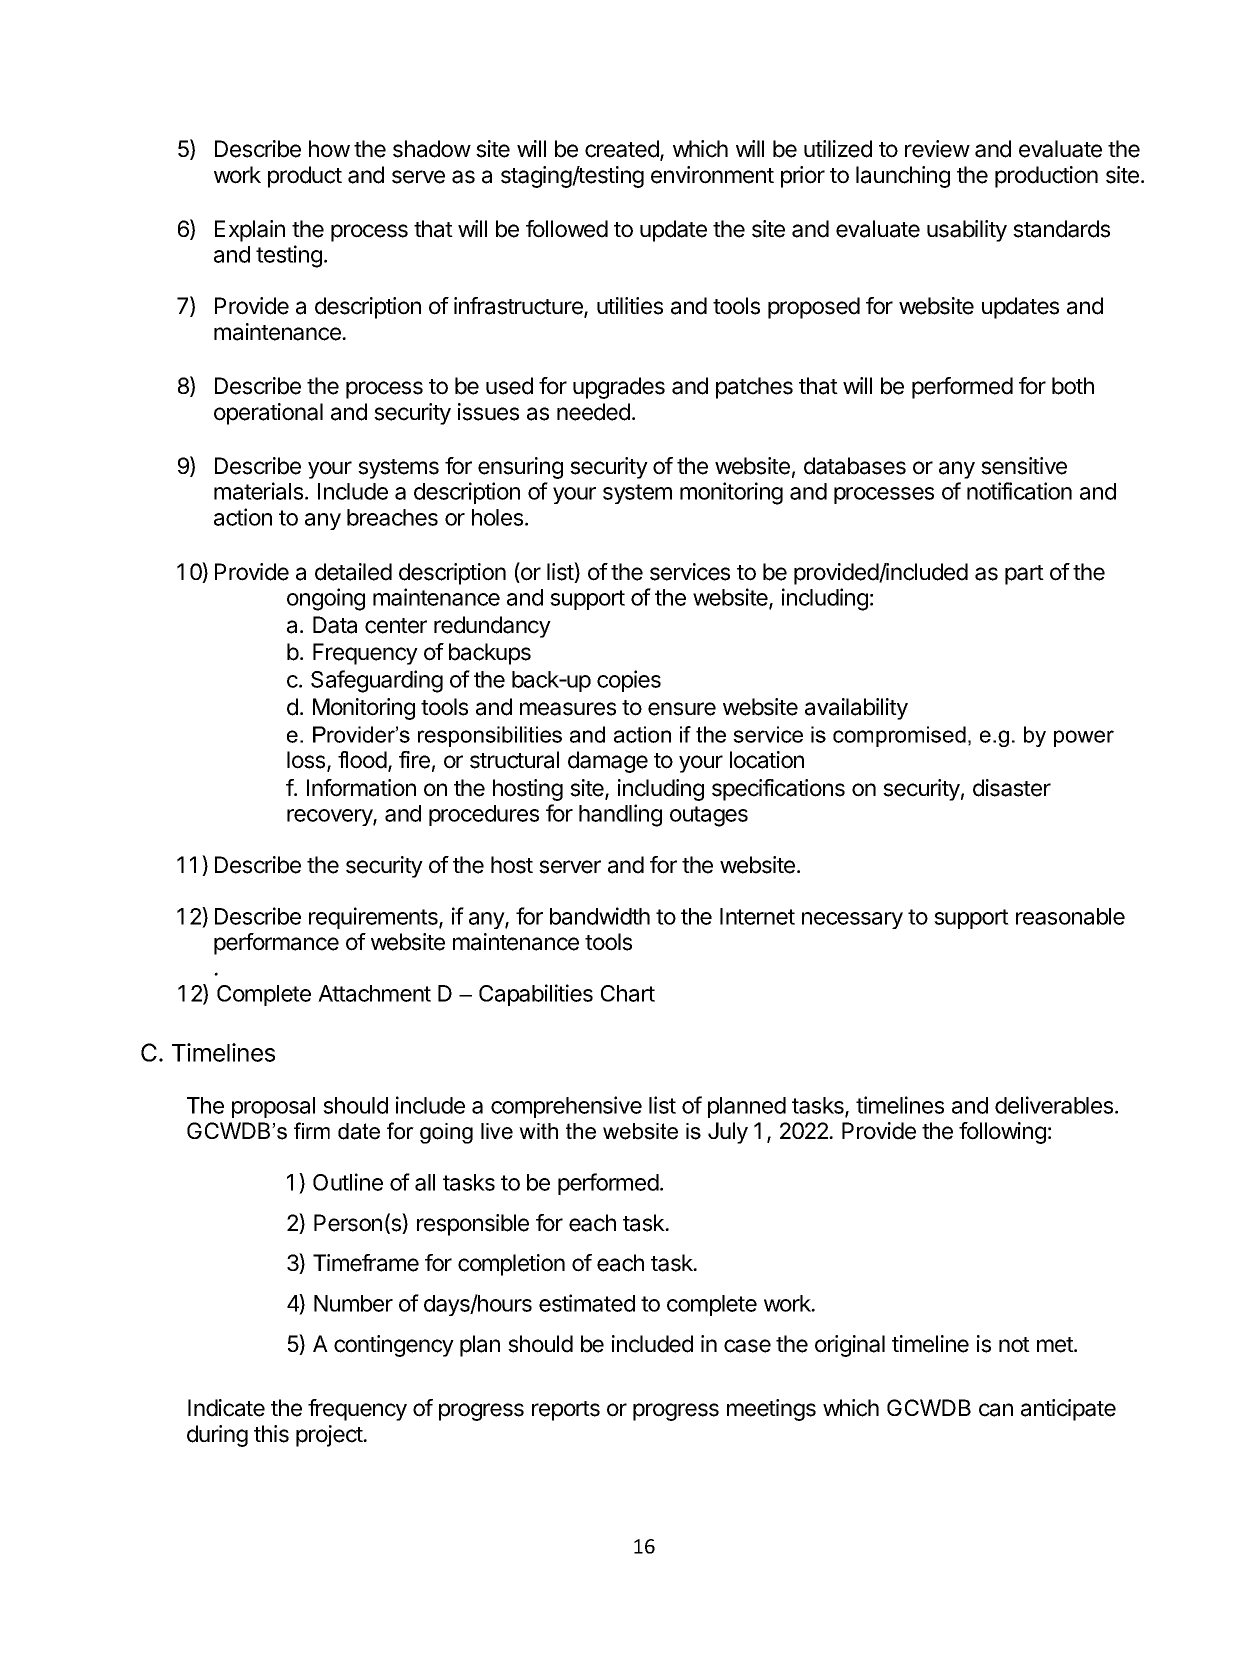  What do you see at coordinates (361, 788) in the page?
I see `Information` at bounding box center [361, 788].
